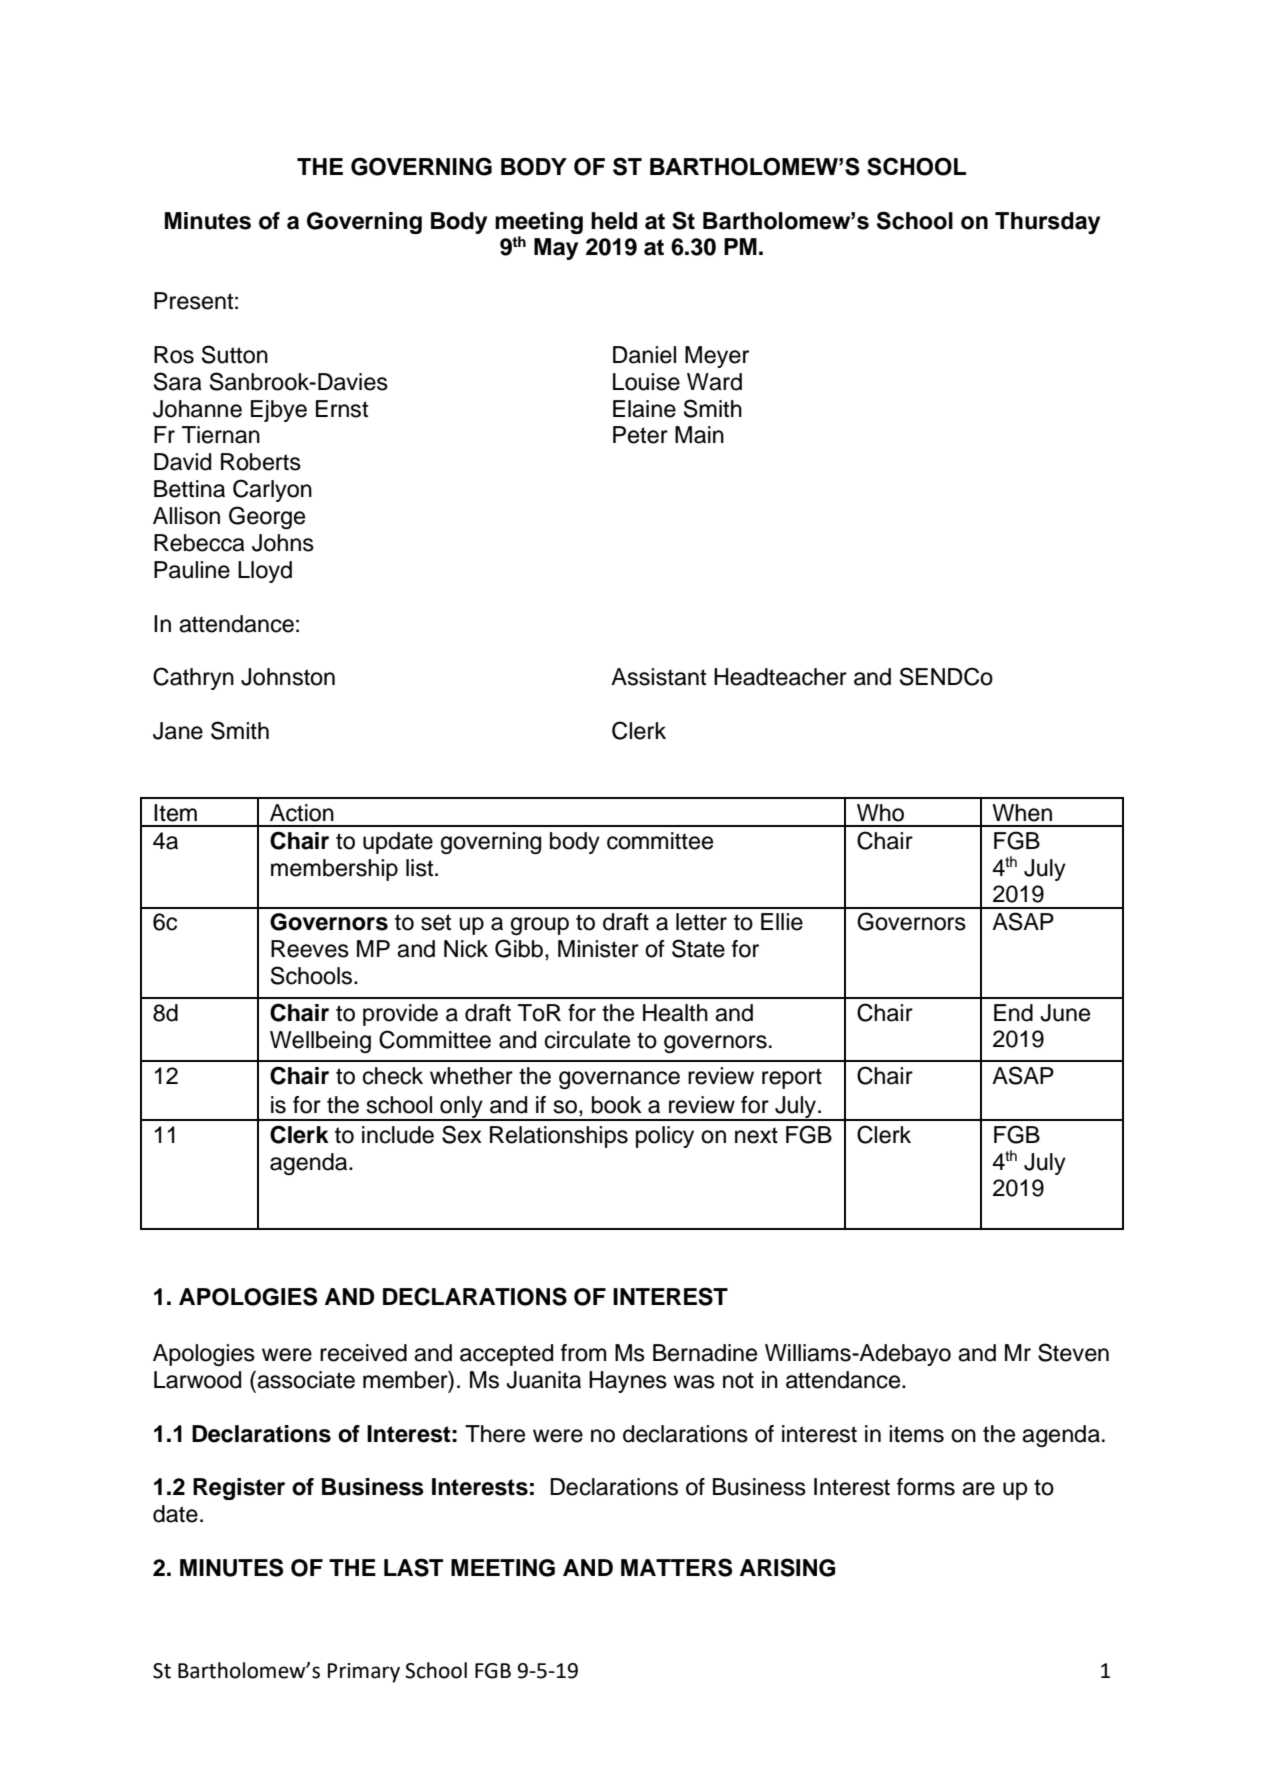 The width and height of the image is (1264, 1788). Describe the element at coordinates (1065, 1013) in the image. I see `June` at that location.
